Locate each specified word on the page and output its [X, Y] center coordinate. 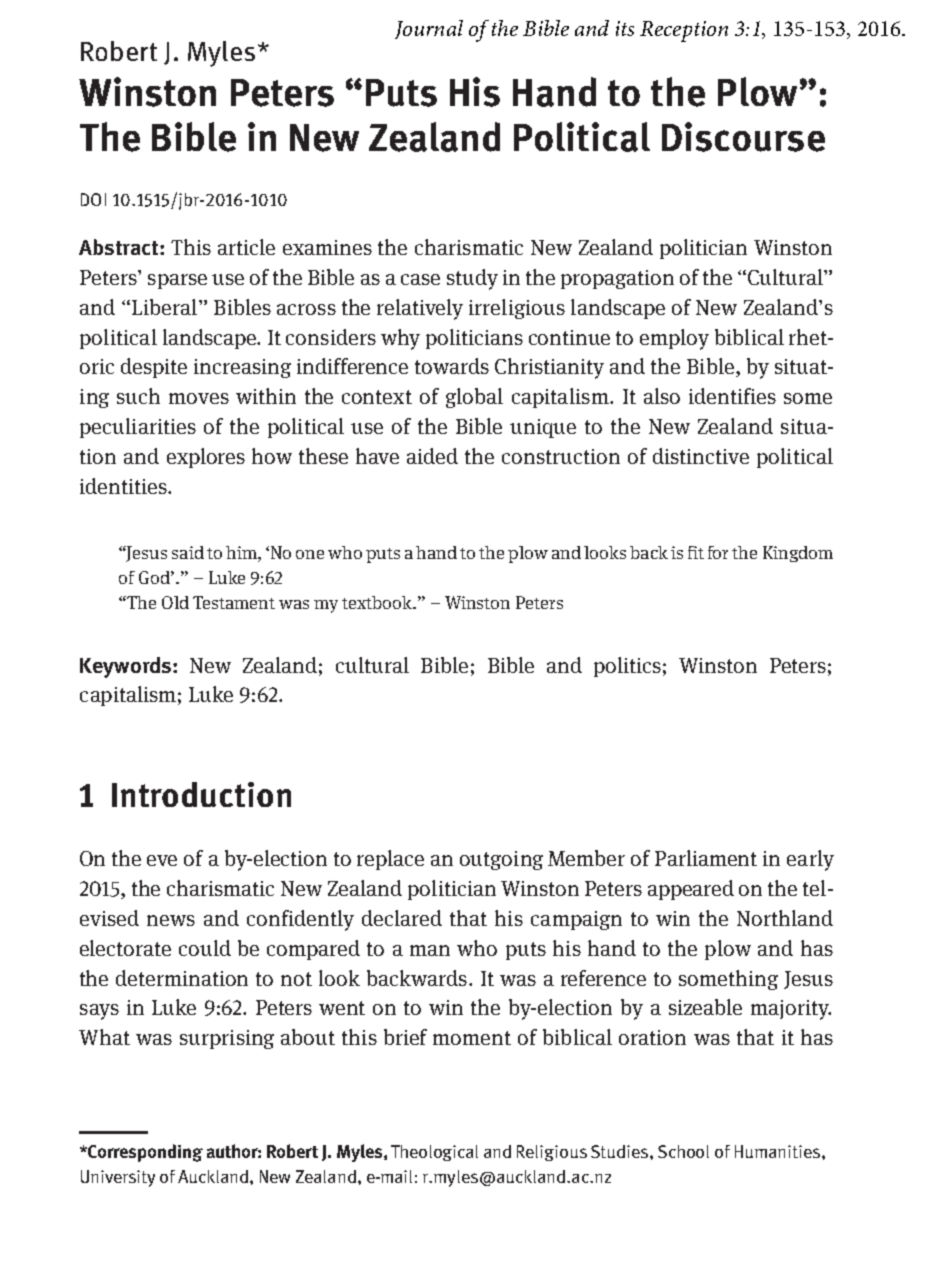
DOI [93, 199]
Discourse [743, 137]
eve [162, 860]
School [683, 1151]
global [474, 398]
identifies [732, 396]
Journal [429, 29]
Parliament [706, 858]
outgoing [501, 860]
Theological [434, 1153]
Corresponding [144, 1153]
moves [199, 398]
